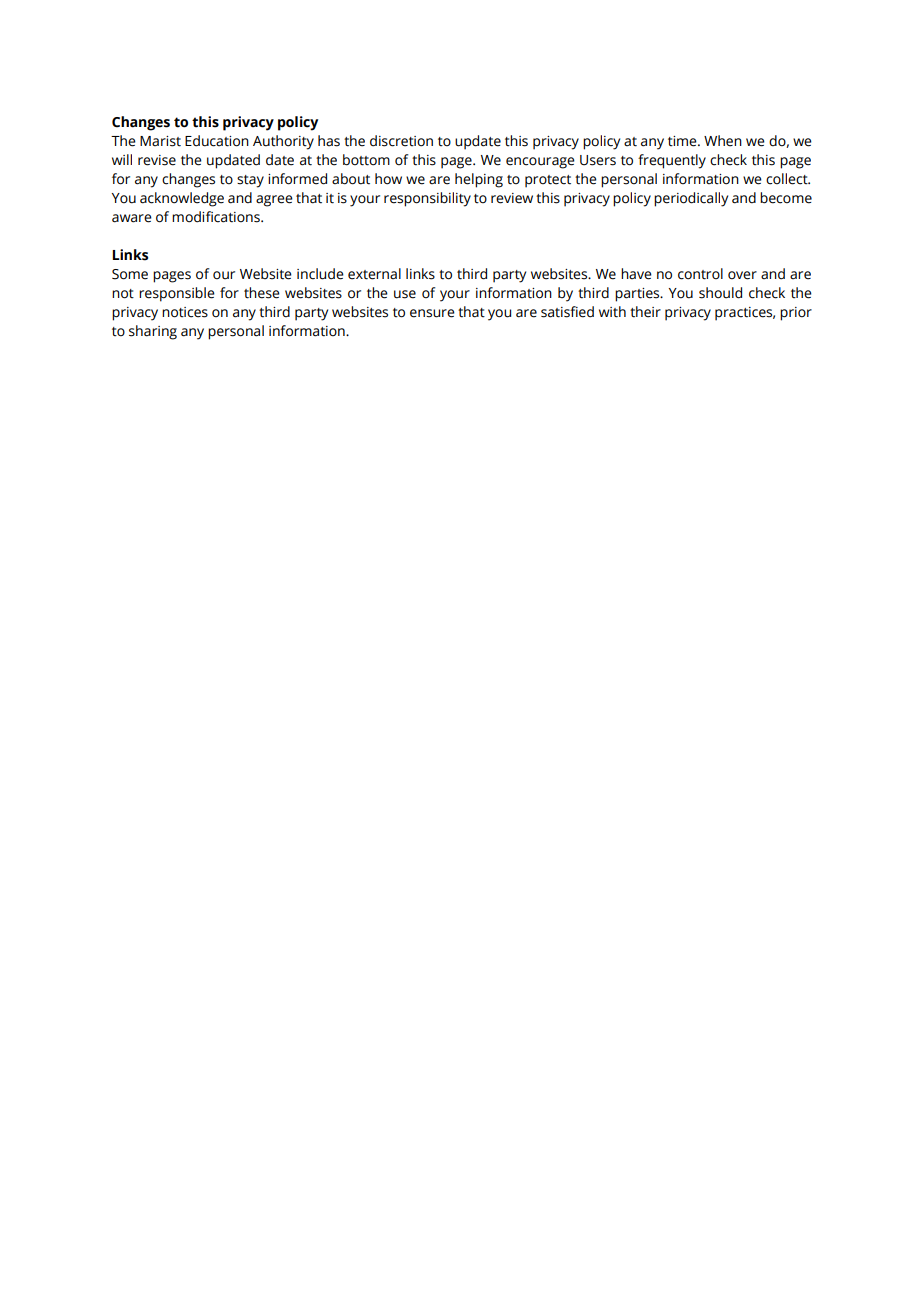  I want to click on When, so click(723, 141).
